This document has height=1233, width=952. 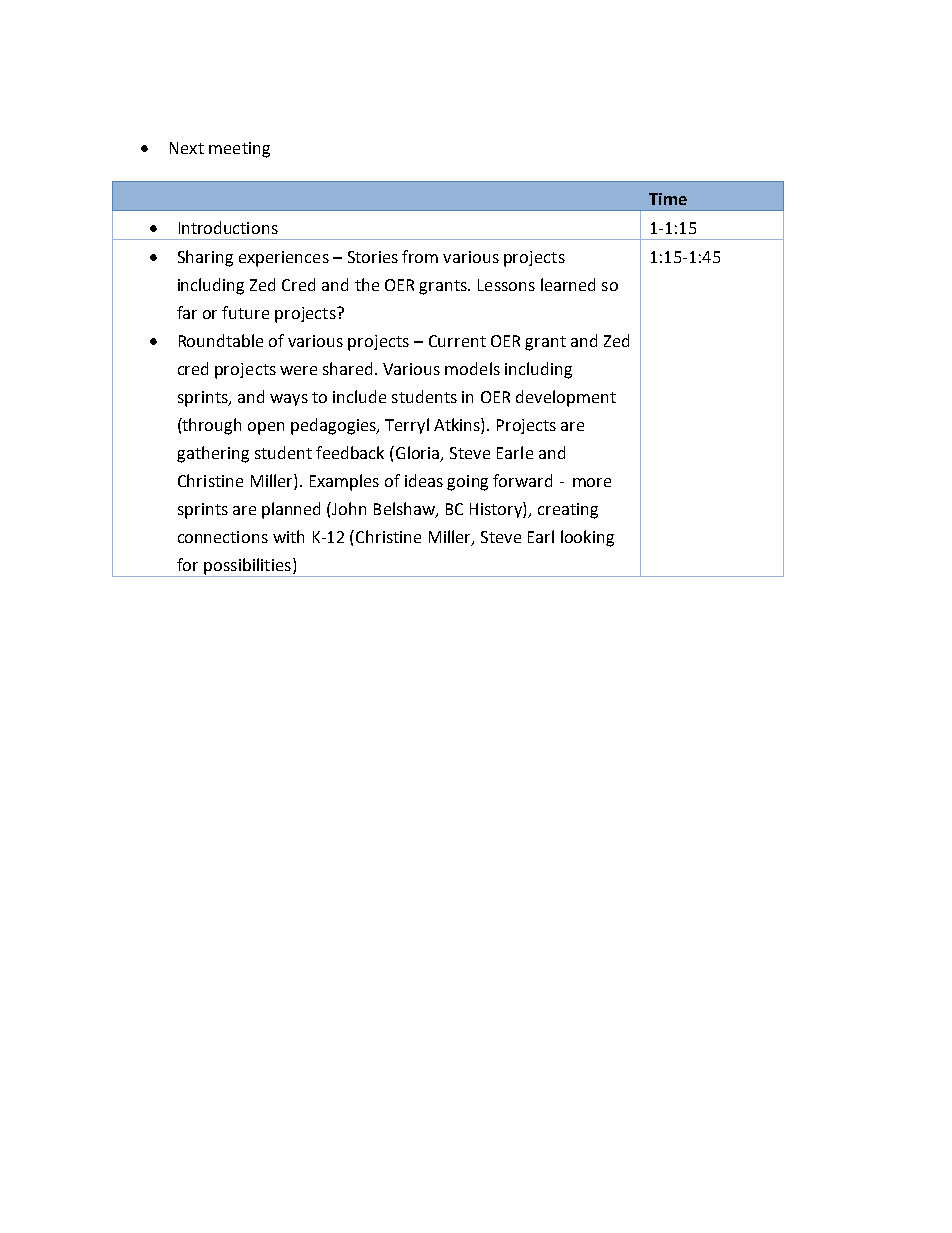 What do you see at coordinates (568, 284) in the document?
I see `learned` at bounding box center [568, 284].
